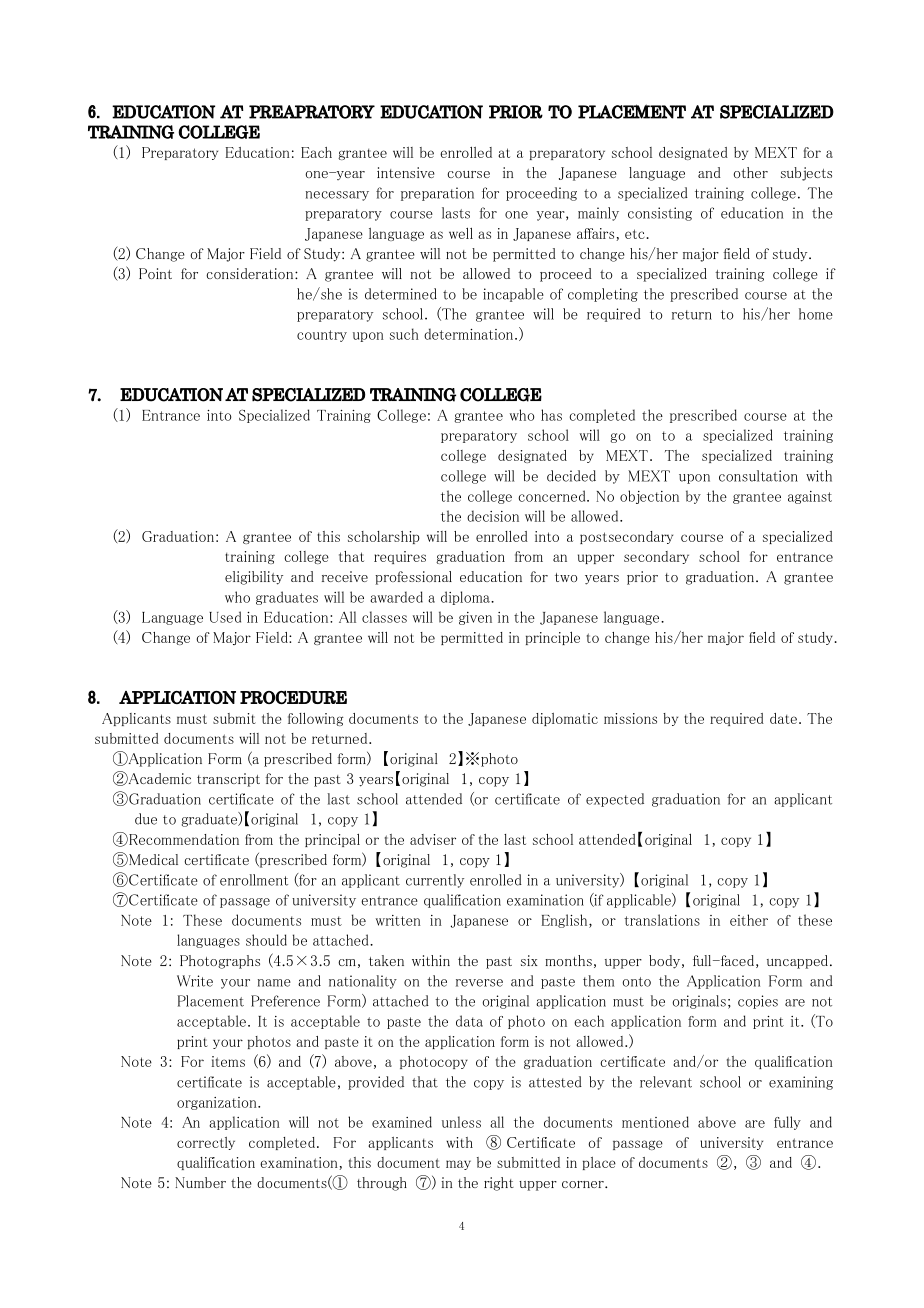 The image size is (924, 1308). What do you see at coordinates (551, 415) in the screenshot?
I see `has` at bounding box center [551, 415].
